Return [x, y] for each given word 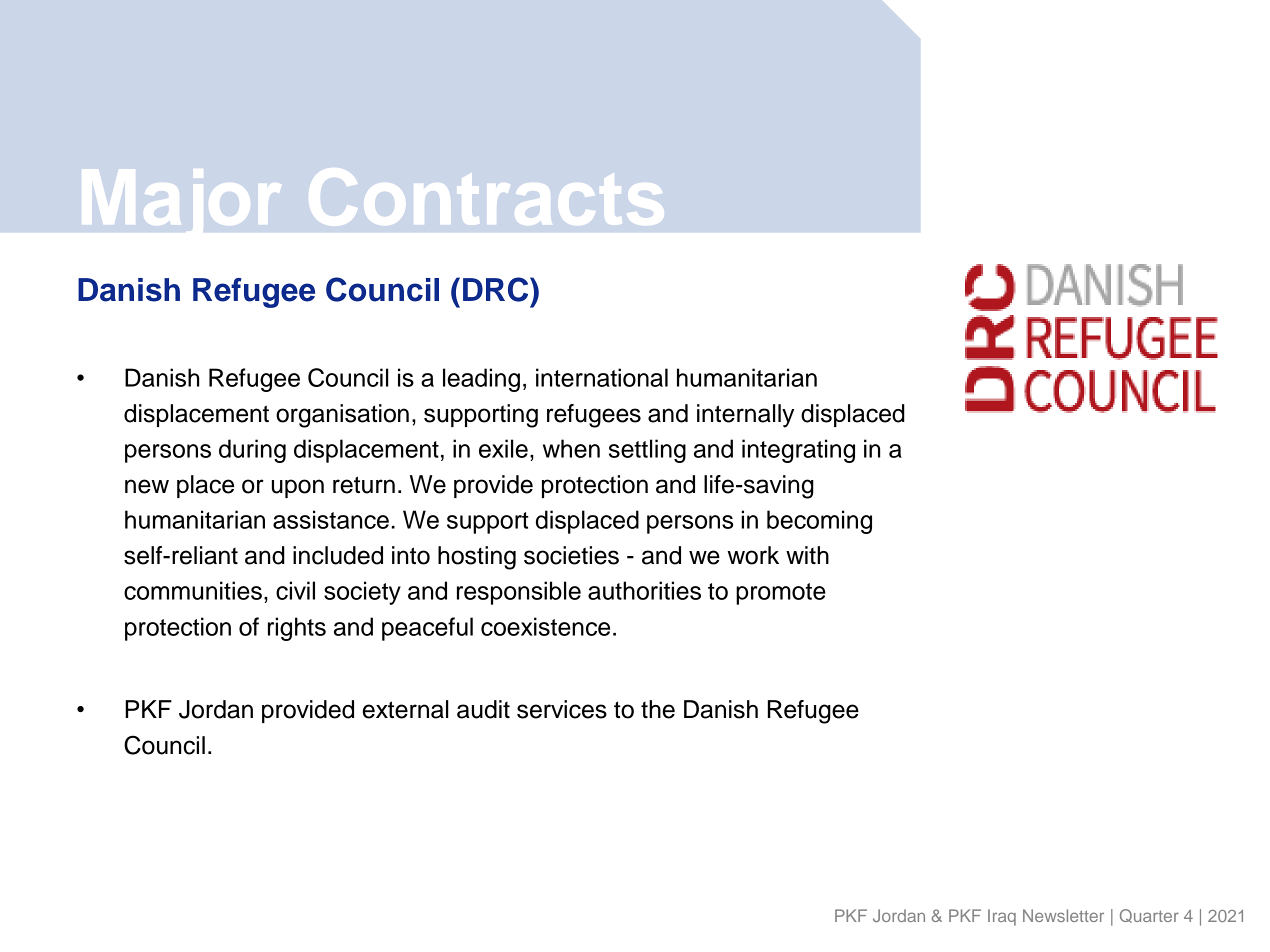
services [562, 709]
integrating [798, 451]
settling [647, 451]
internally [745, 416]
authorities [644, 590]
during [252, 451]
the [658, 709]
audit [483, 709]
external [406, 709]
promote [781, 594]
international [602, 377]
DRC [497, 289]
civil [295, 590]
